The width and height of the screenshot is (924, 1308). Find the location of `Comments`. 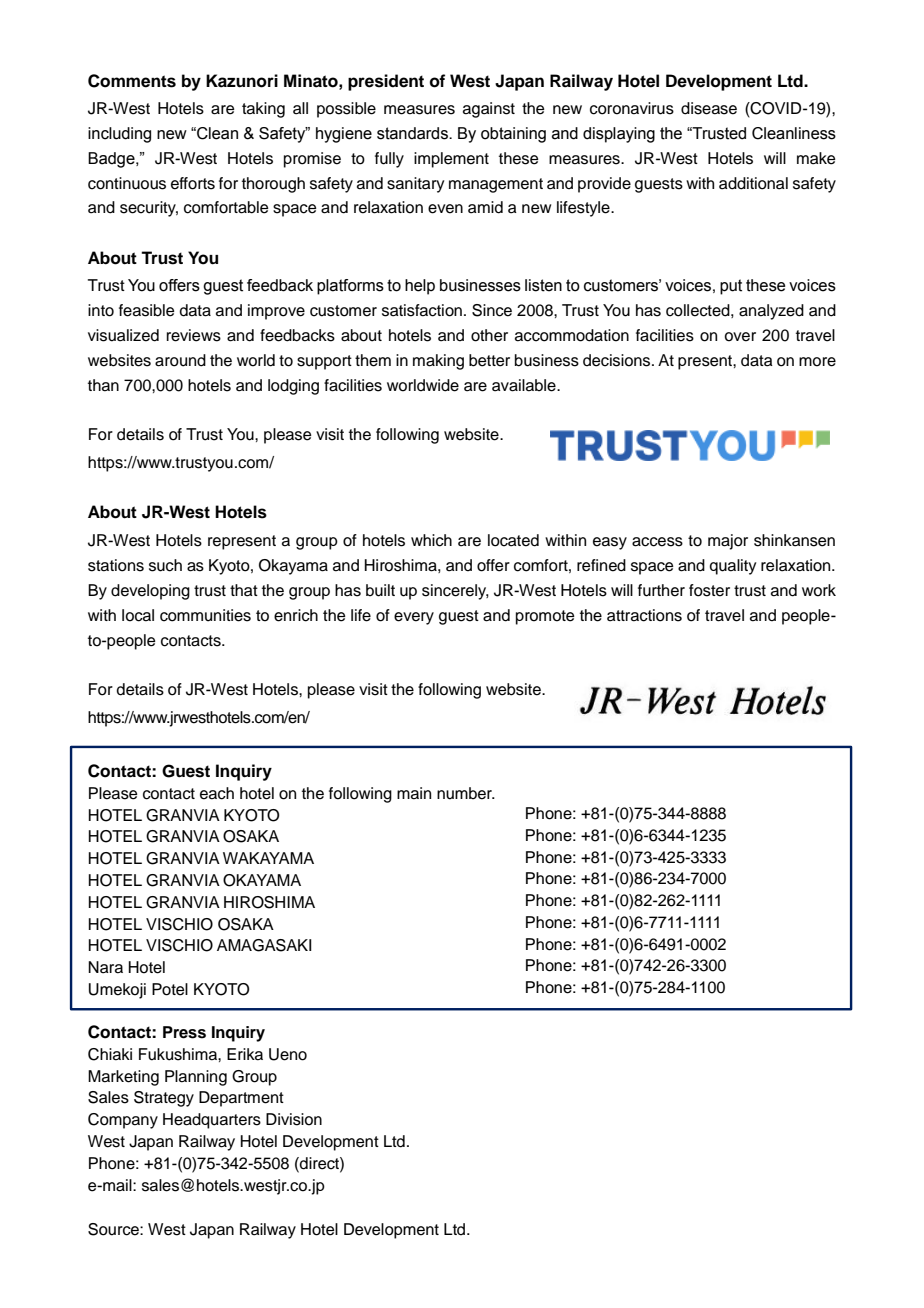

Comments is located at coordinates (132, 81).
